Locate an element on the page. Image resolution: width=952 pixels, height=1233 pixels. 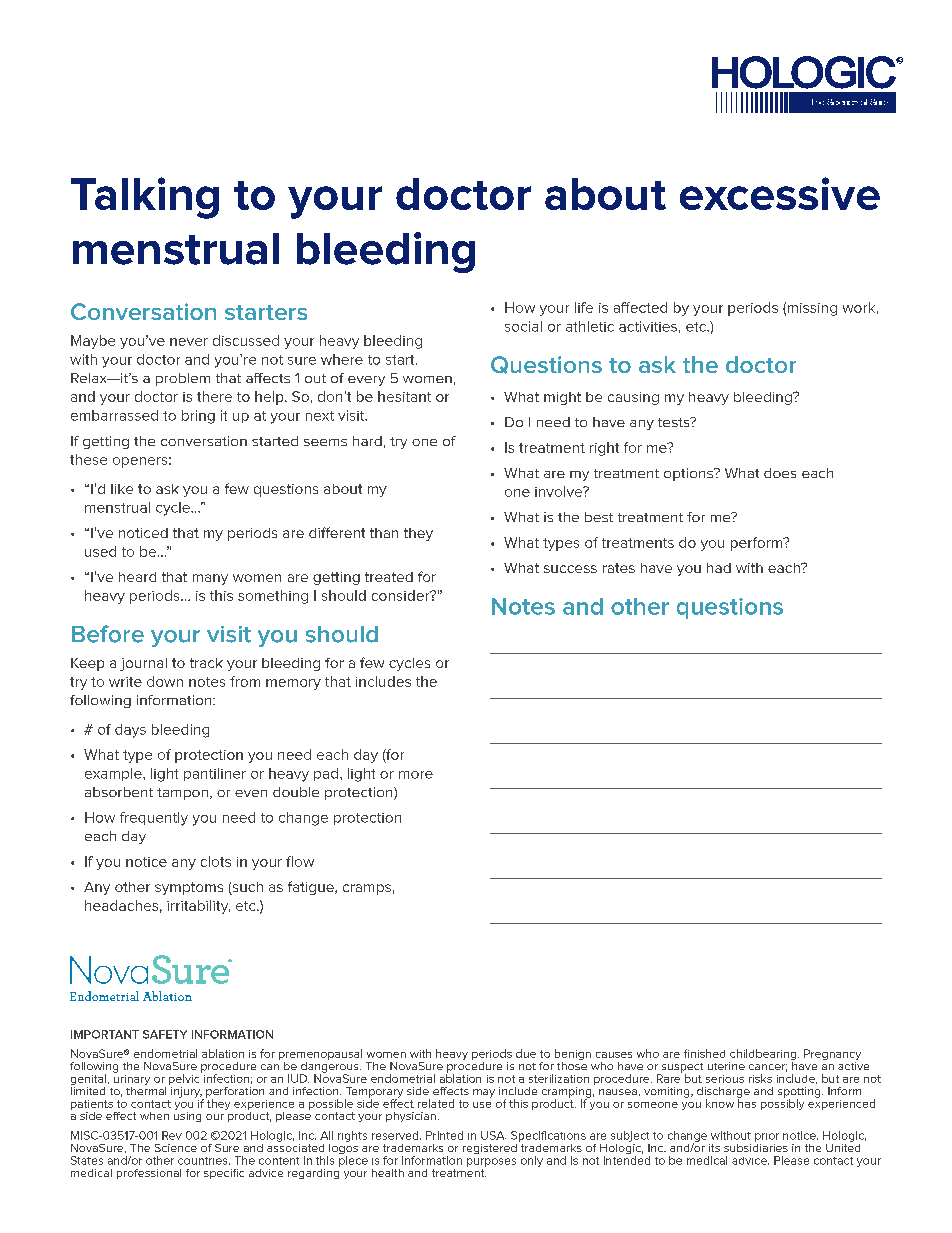
many is located at coordinates (210, 579).
